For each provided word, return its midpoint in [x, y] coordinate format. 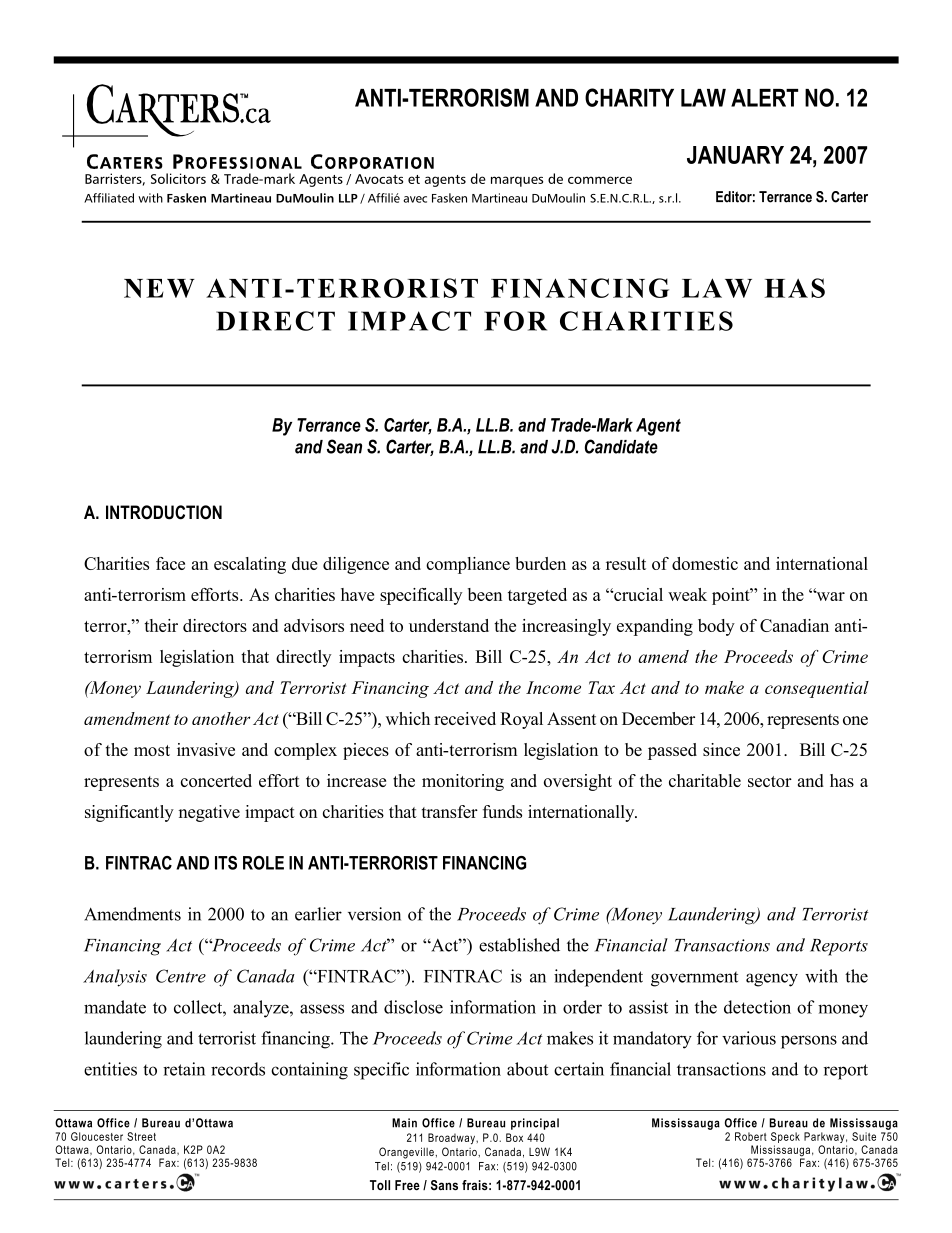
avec [415, 199]
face [170, 563]
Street [141, 1136]
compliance [468, 565]
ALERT [764, 98]
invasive [206, 749]
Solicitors [178, 178]
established [519, 945]
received [465, 718]
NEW [159, 288]
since [721, 749]
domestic [705, 563]
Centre [181, 976]
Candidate [621, 446]
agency [772, 980]
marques [517, 181]
